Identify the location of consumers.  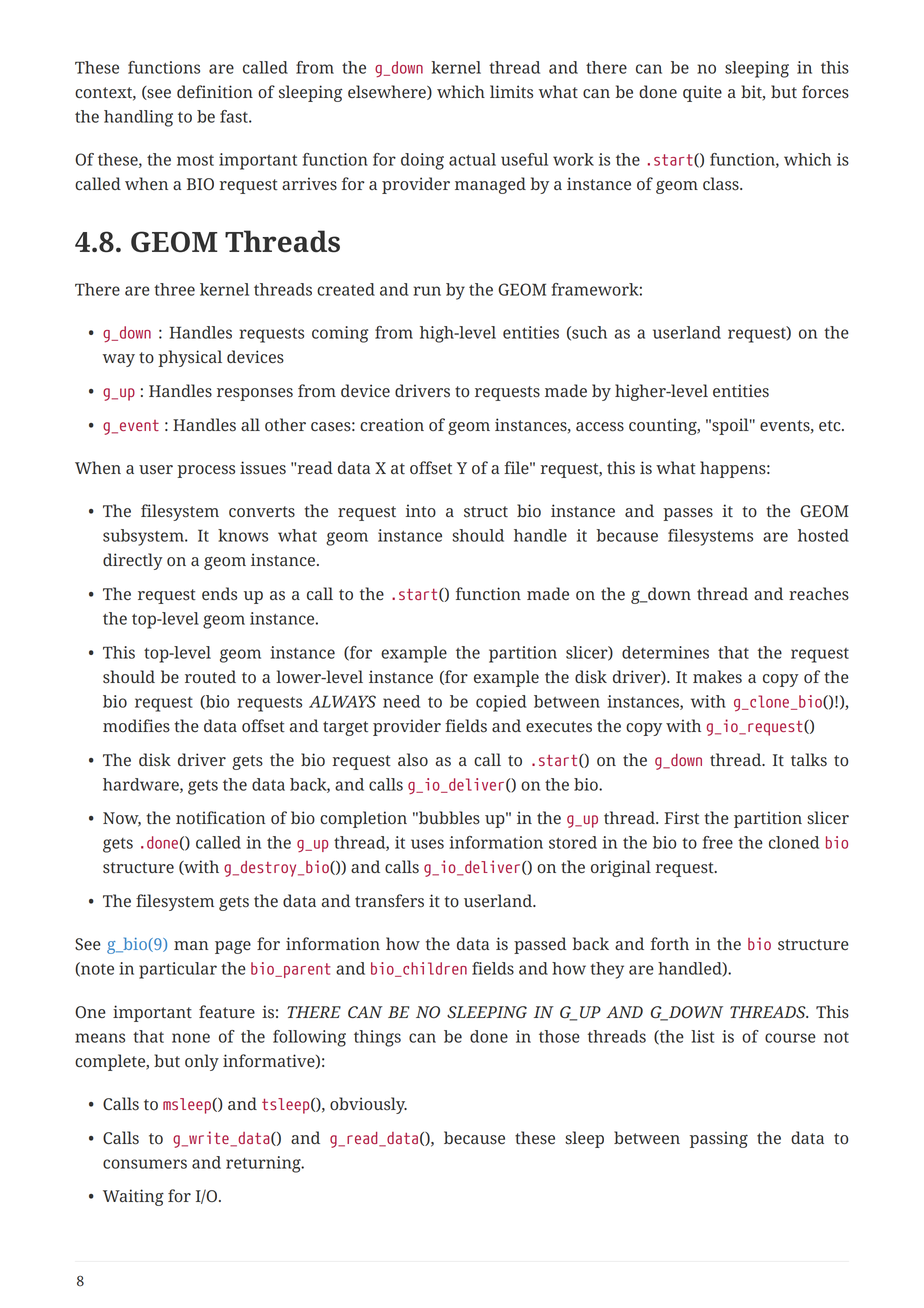
(145, 1164).
